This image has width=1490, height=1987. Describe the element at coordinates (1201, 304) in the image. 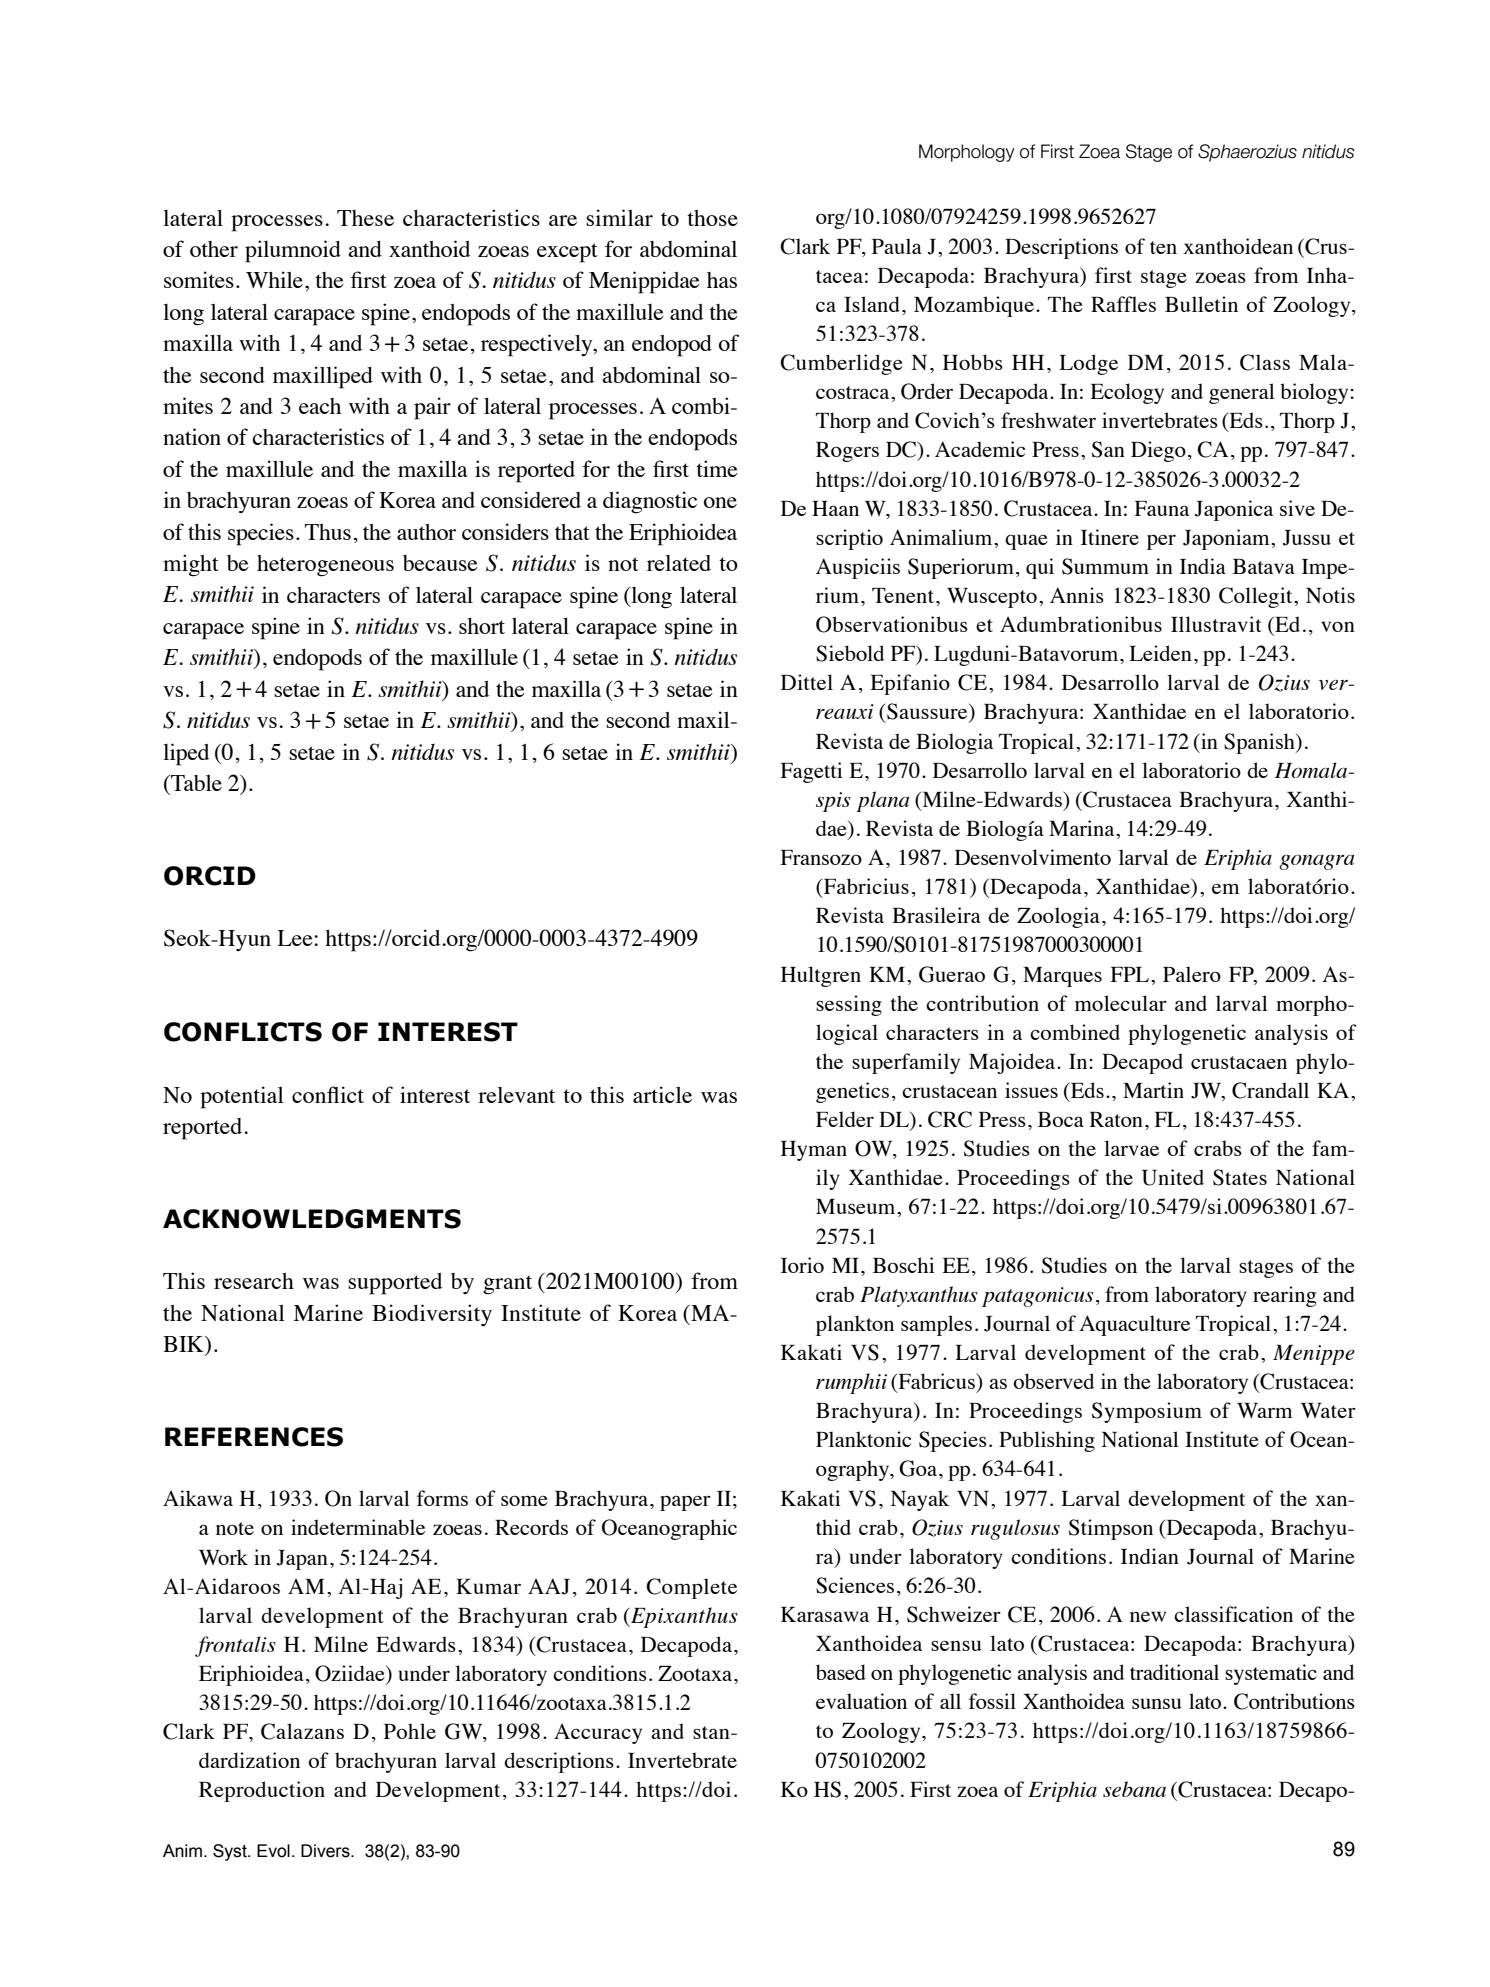

I see `Bulletin` at that location.
